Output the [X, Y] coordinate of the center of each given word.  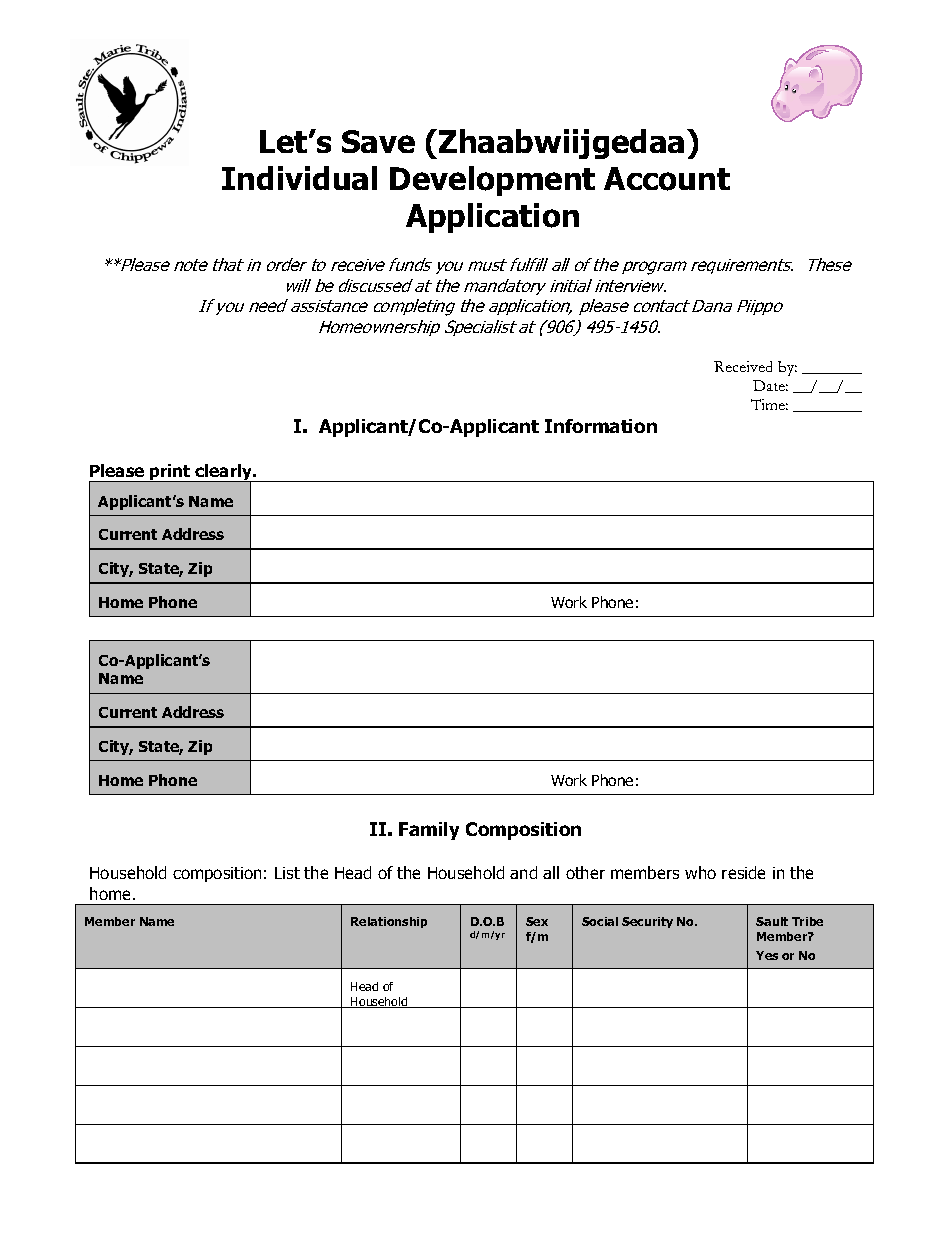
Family [429, 831]
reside [743, 872]
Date [770, 385]
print [171, 473]
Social [600, 921]
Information [601, 426]
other [585, 872]
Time [769, 404]
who [700, 872]
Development [492, 181]
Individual [299, 178]
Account [667, 179]
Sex [537, 921]
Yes [767, 955]
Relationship [389, 922]
